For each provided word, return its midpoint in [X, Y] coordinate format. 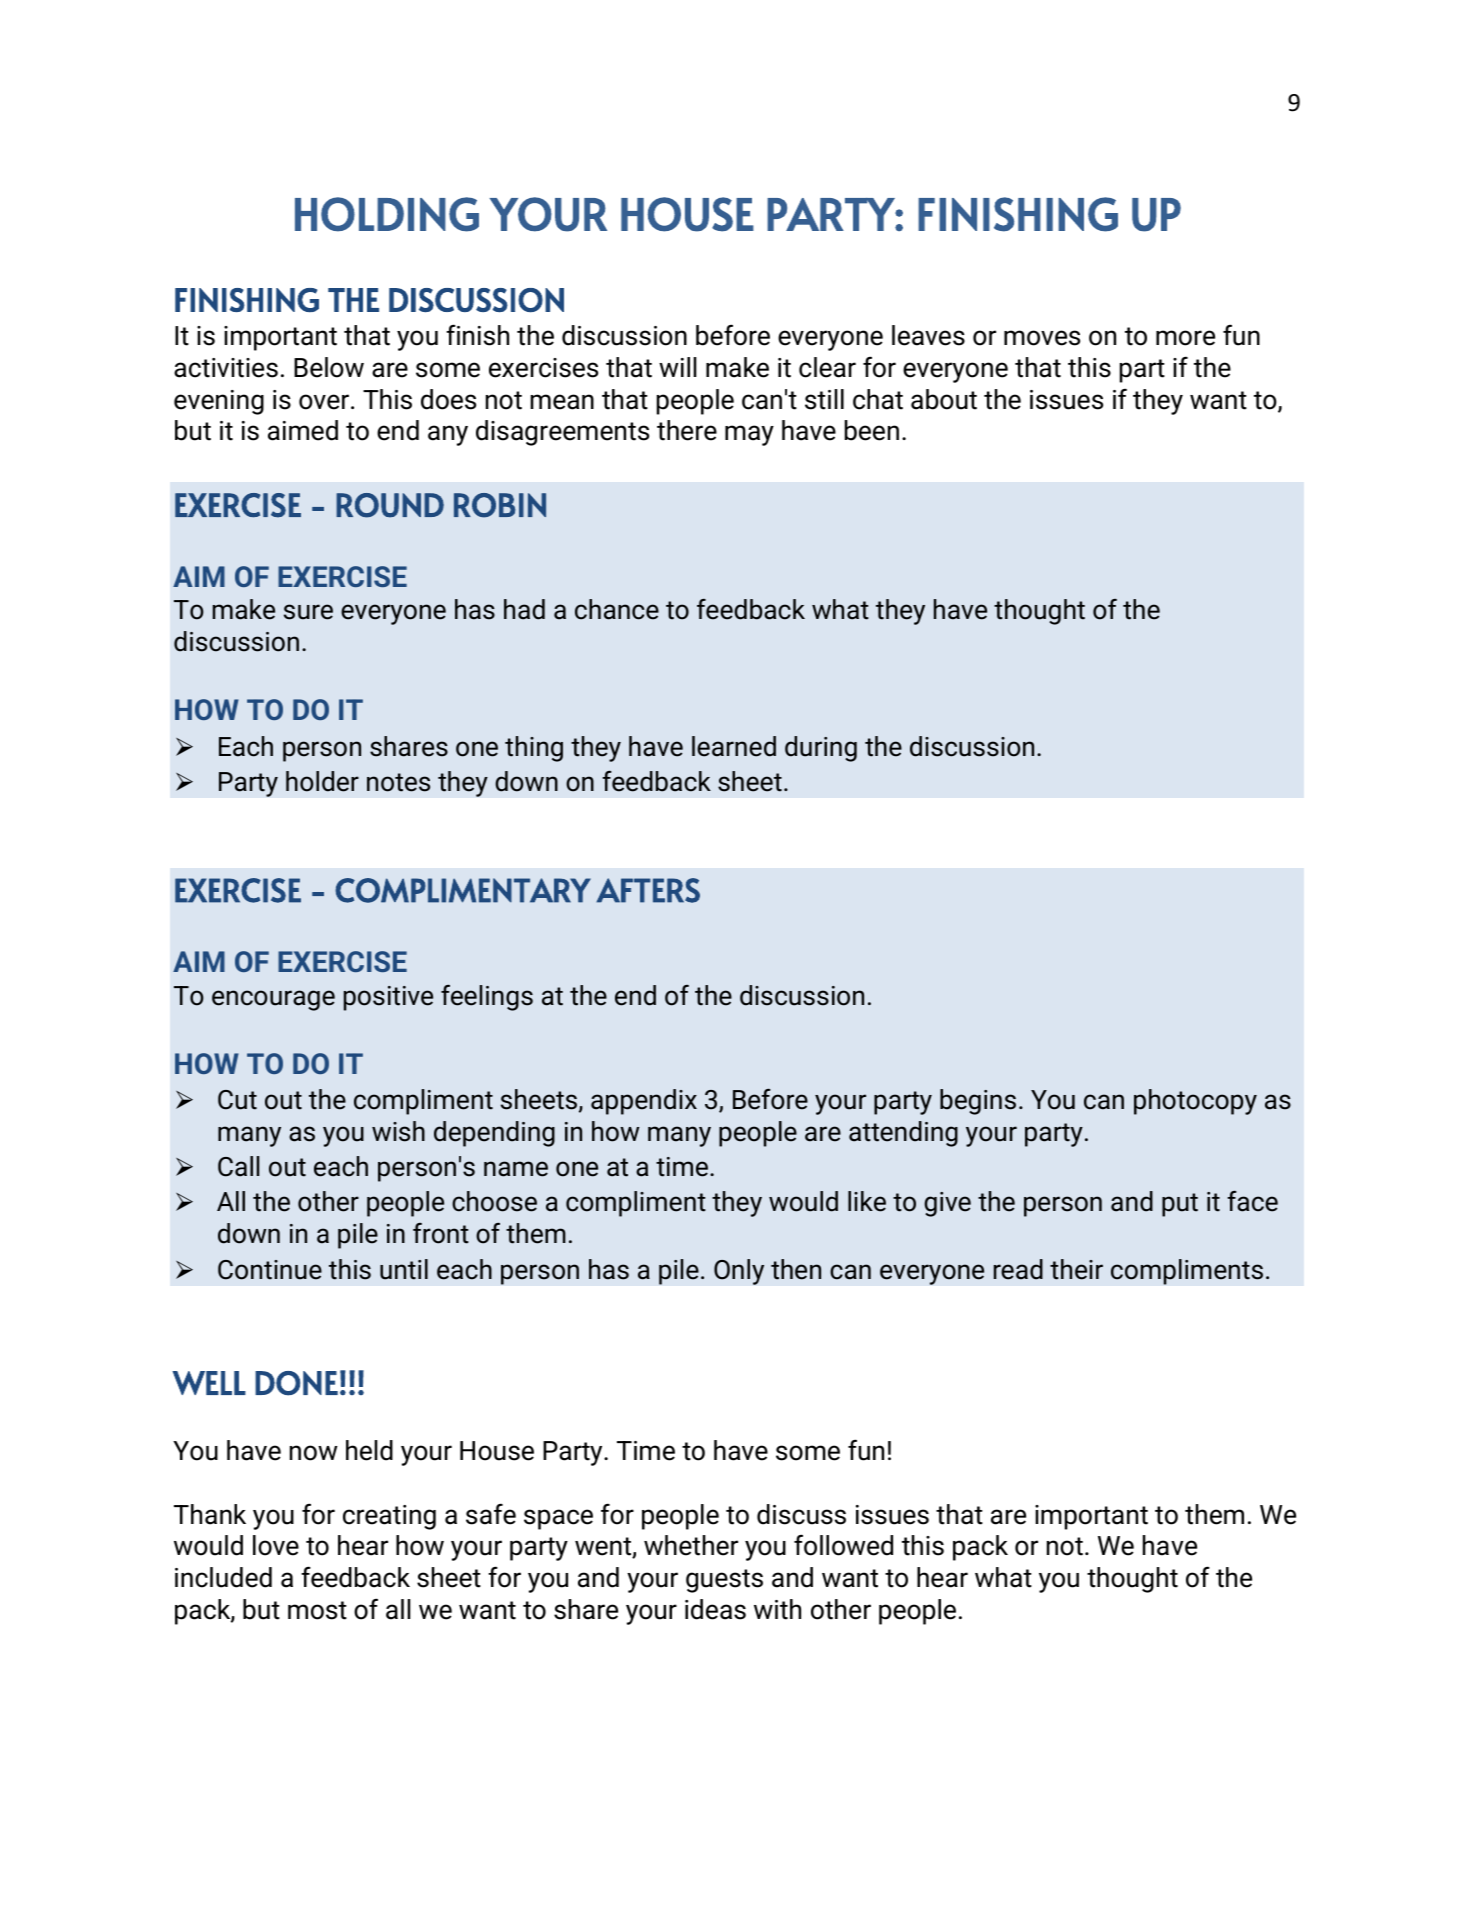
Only [739, 1272]
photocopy [1195, 1102]
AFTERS [648, 890]
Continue [270, 1270]
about [944, 399]
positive [388, 998]
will [678, 367]
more [1185, 338]
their [1076, 1269]
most [317, 1610]
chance [617, 609]
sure [308, 612]
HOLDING [387, 214]
